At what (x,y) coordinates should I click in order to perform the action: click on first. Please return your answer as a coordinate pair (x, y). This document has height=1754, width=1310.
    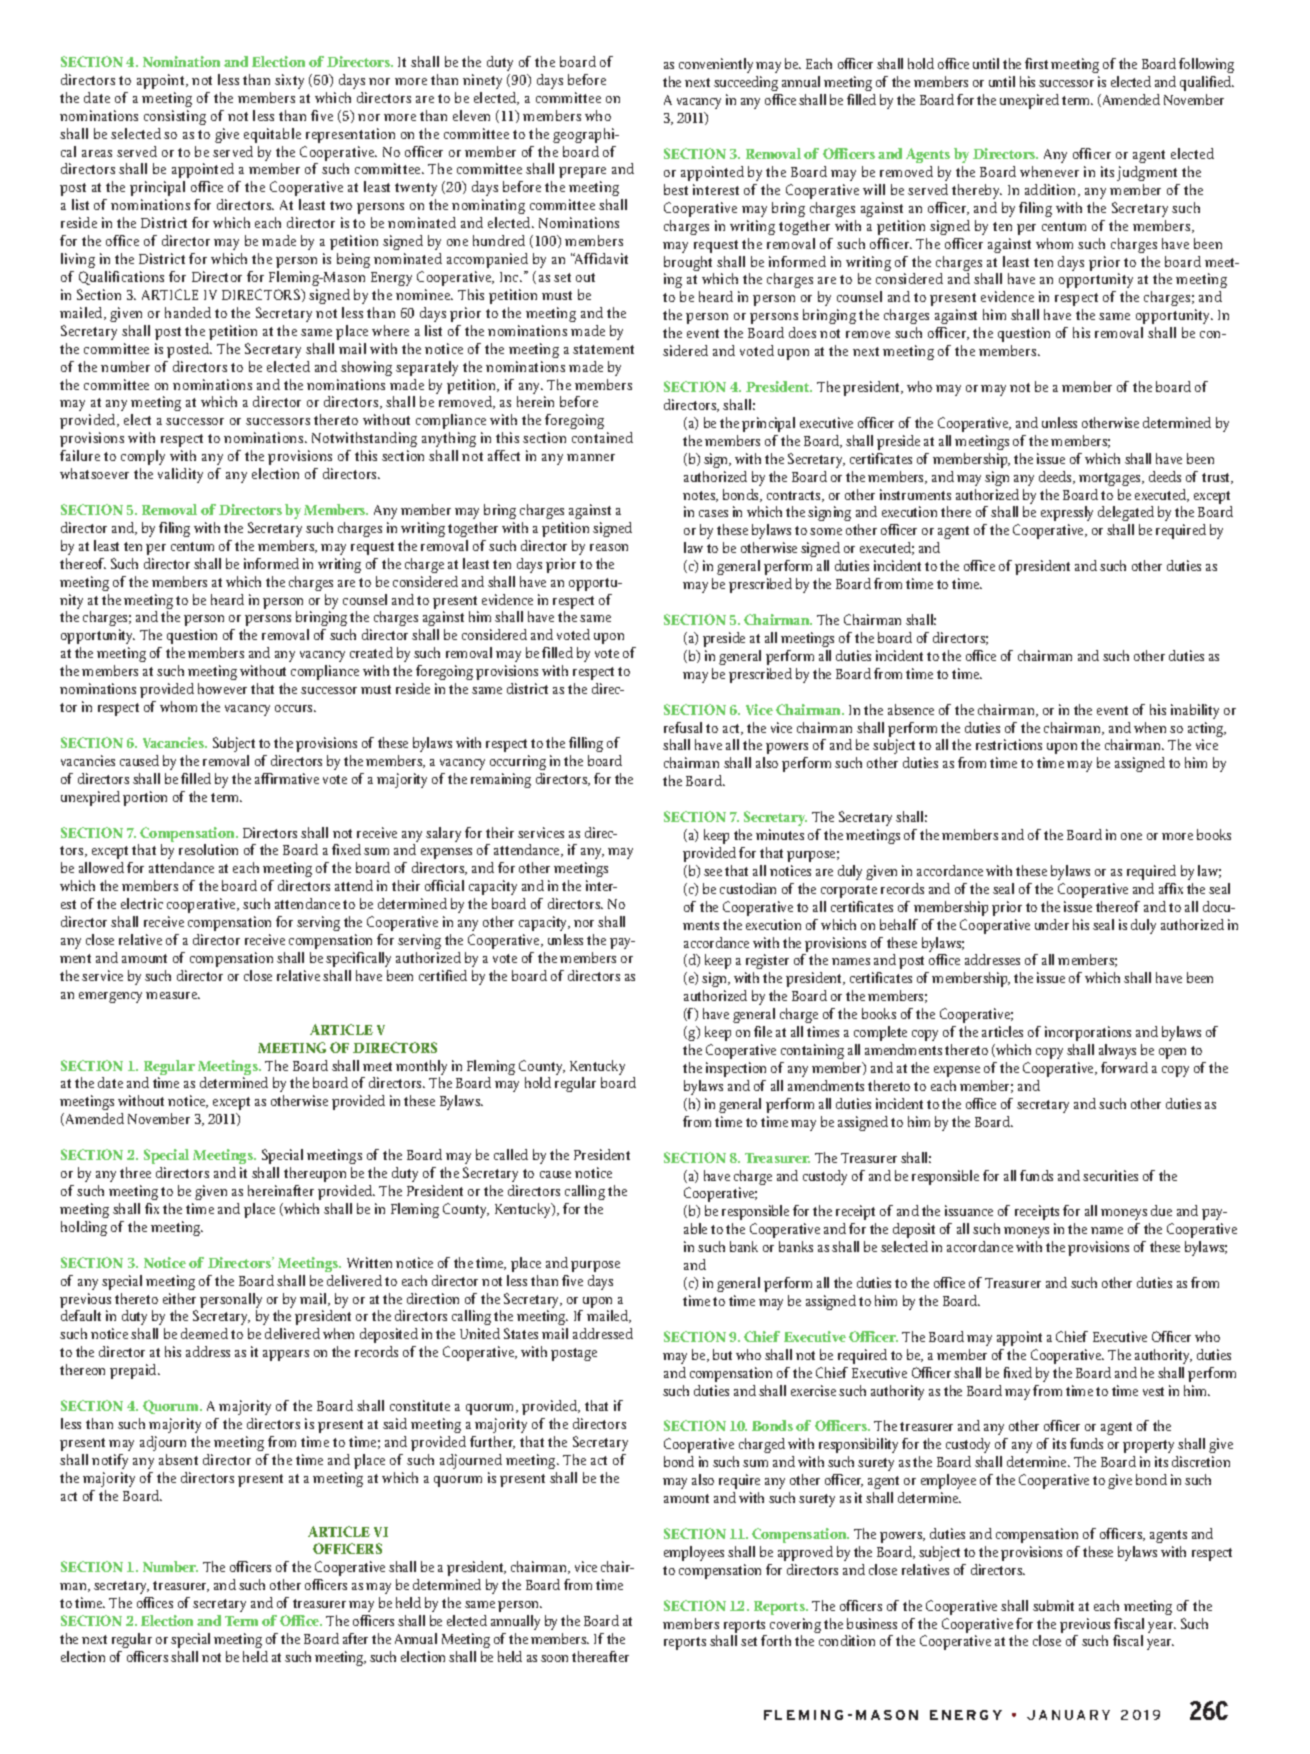
    Looking at the image, I should click on (1036, 63).
